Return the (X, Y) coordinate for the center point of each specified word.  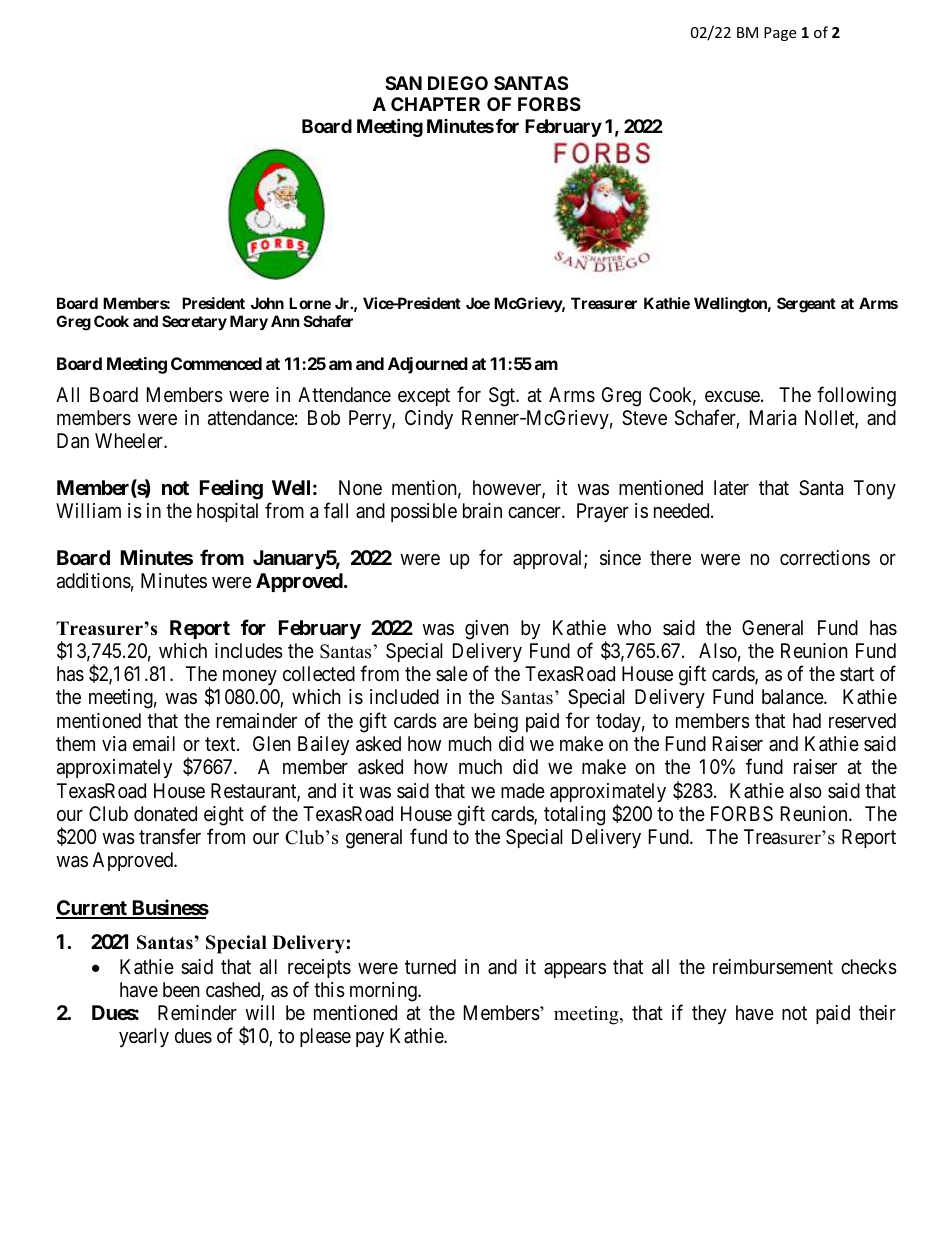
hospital (227, 512)
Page (780, 34)
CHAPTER (435, 104)
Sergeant (806, 305)
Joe (478, 303)
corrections (825, 557)
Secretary (194, 322)
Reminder (197, 1012)
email (154, 744)
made (523, 790)
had (807, 721)
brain (482, 511)
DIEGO (458, 83)
